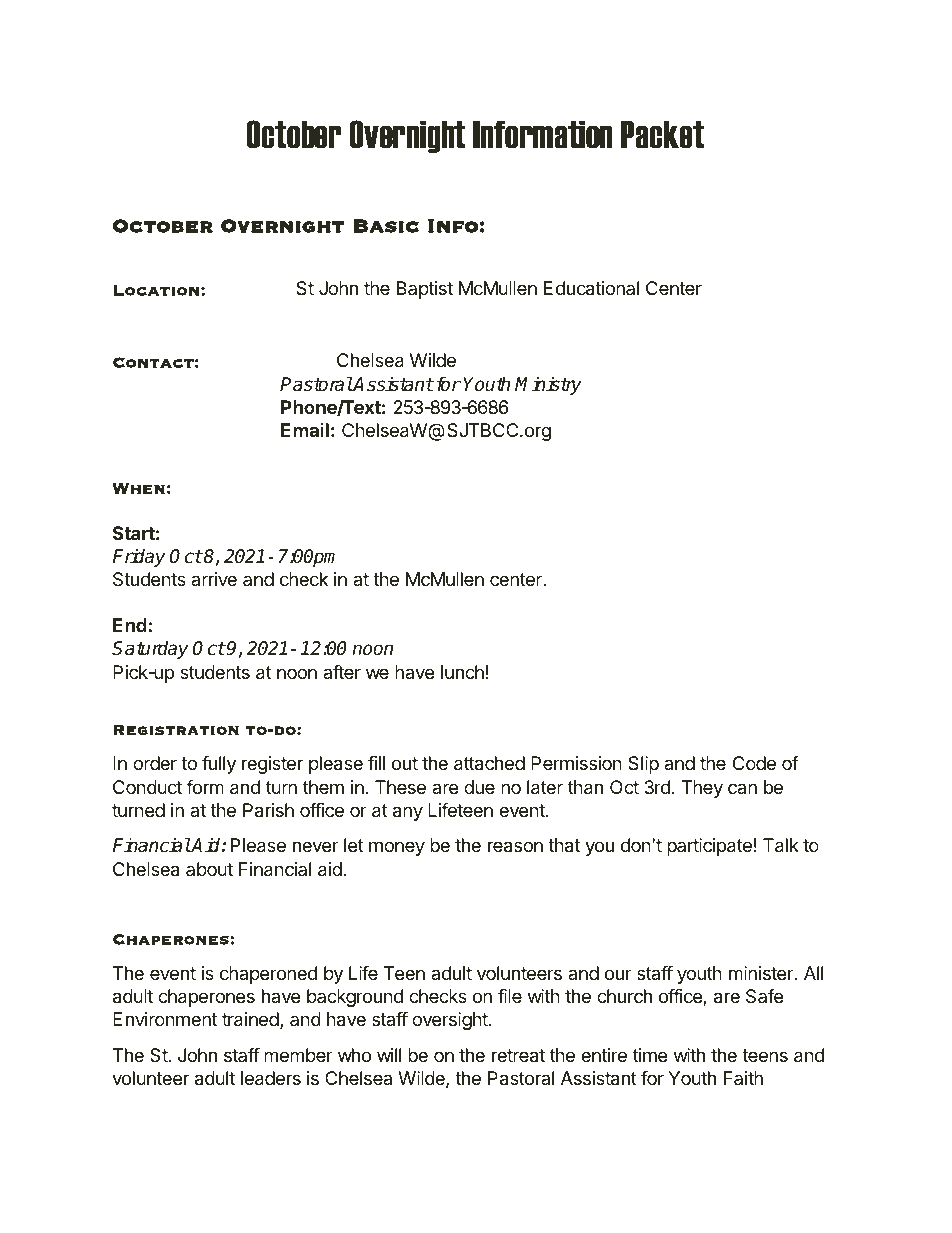 The height and width of the document is (1233, 952). What do you see at coordinates (209, 869) in the document?
I see `about` at bounding box center [209, 869].
